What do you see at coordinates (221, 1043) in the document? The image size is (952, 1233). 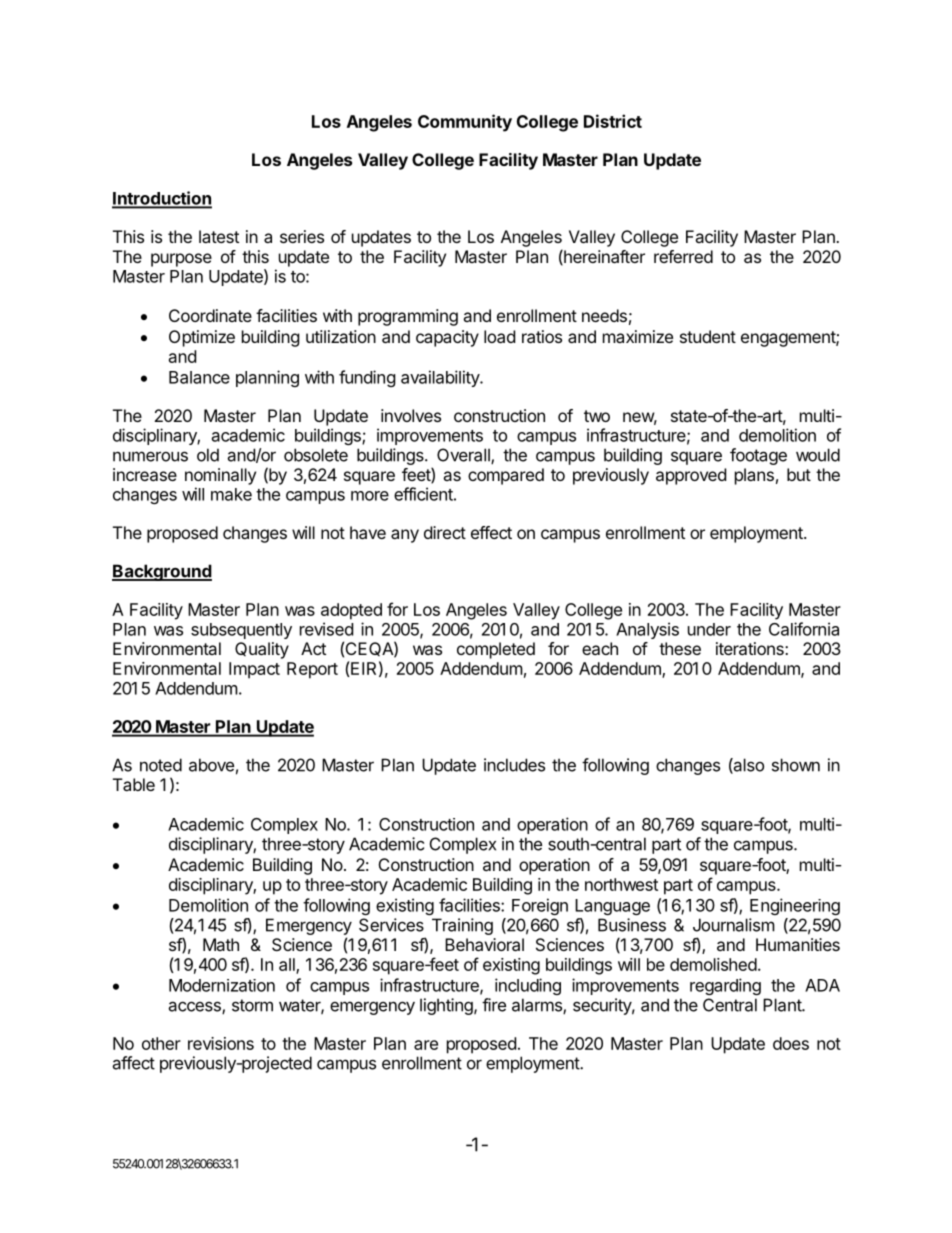 I see `revisions` at bounding box center [221, 1043].
